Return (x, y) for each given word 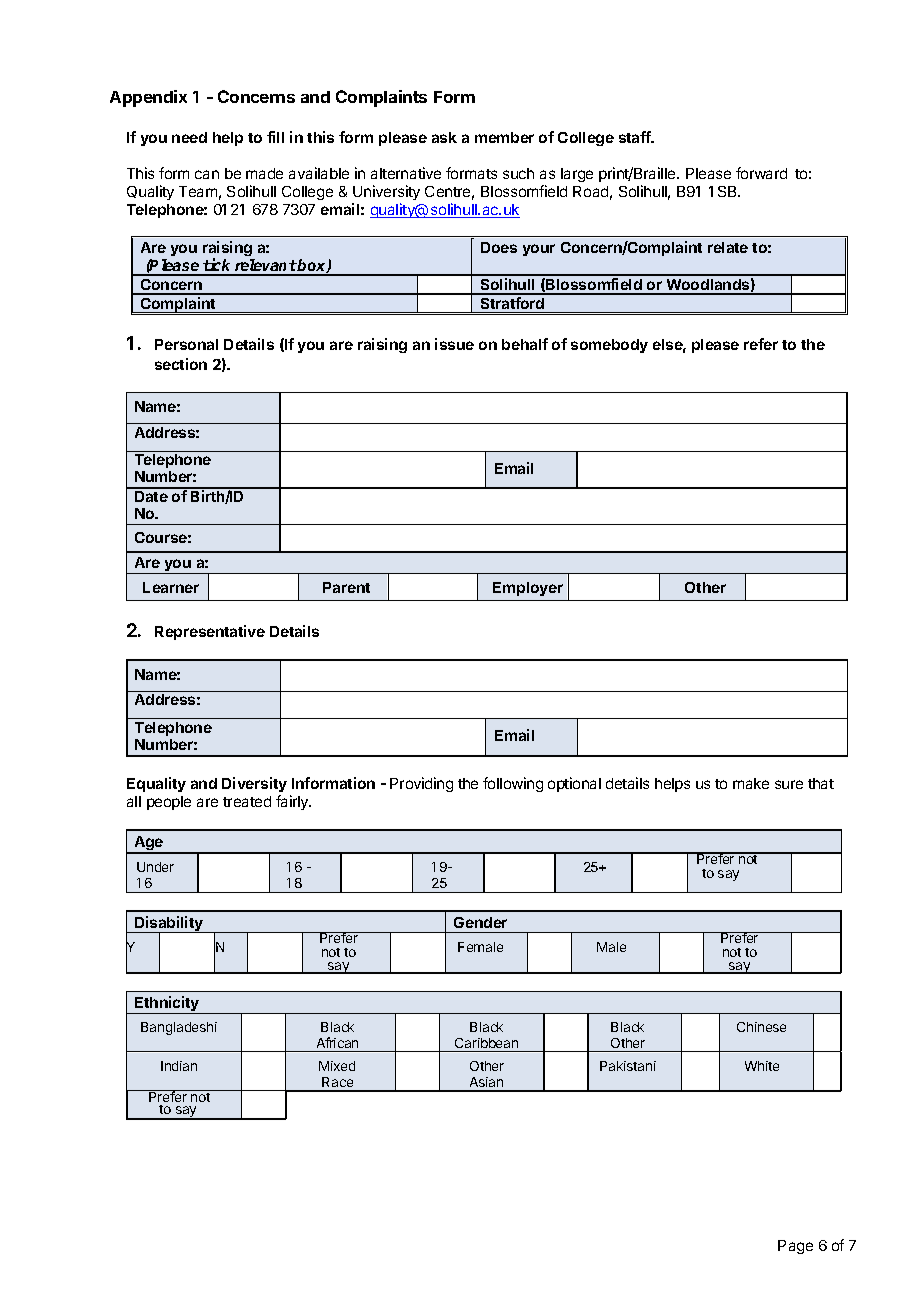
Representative (210, 632)
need (189, 137)
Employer (528, 589)
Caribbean (486, 1043)
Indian (179, 1066)
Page (795, 1247)
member (504, 137)
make (751, 783)
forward (761, 173)
